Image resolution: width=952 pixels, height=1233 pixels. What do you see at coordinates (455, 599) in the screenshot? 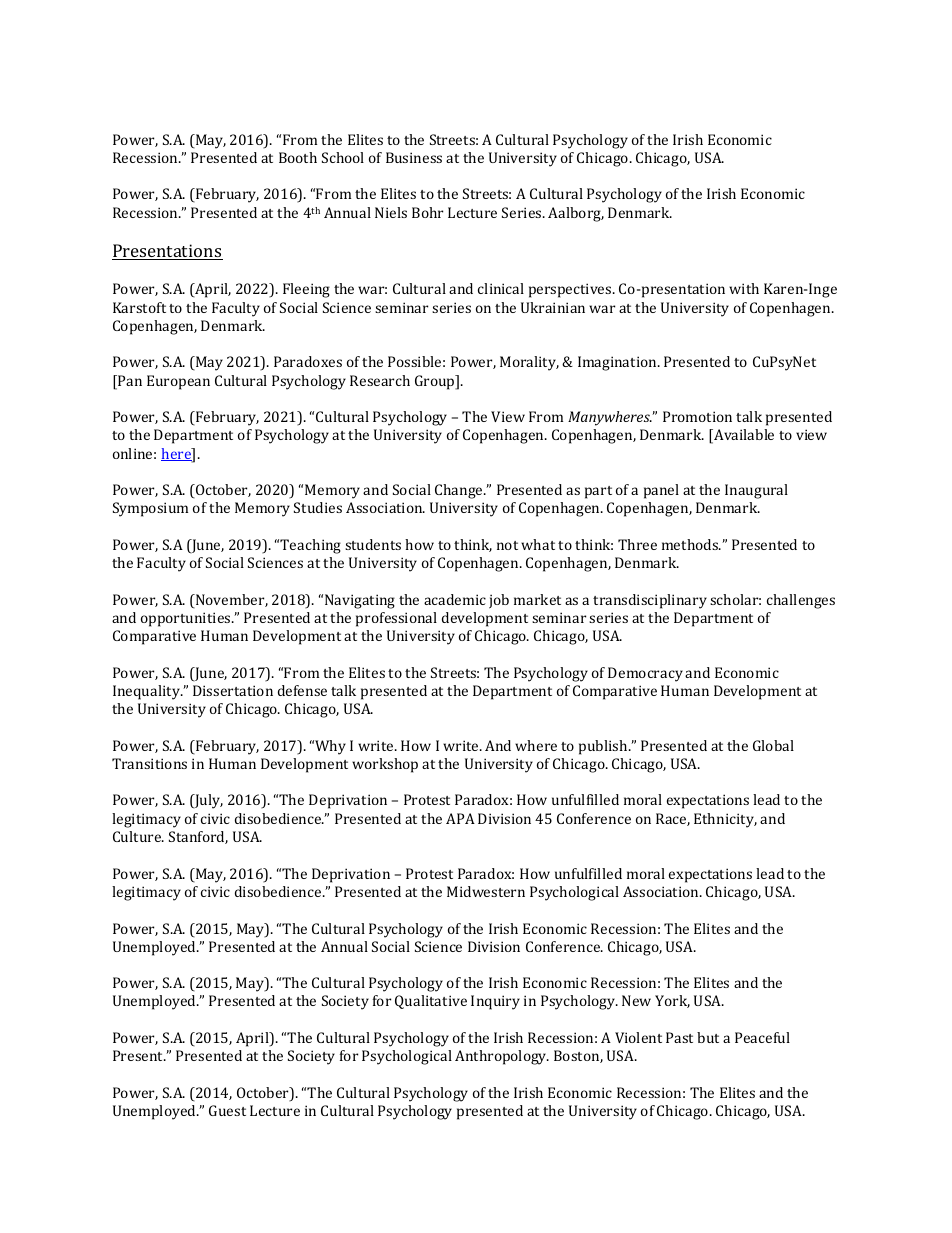
I see `academic` at bounding box center [455, 599].
